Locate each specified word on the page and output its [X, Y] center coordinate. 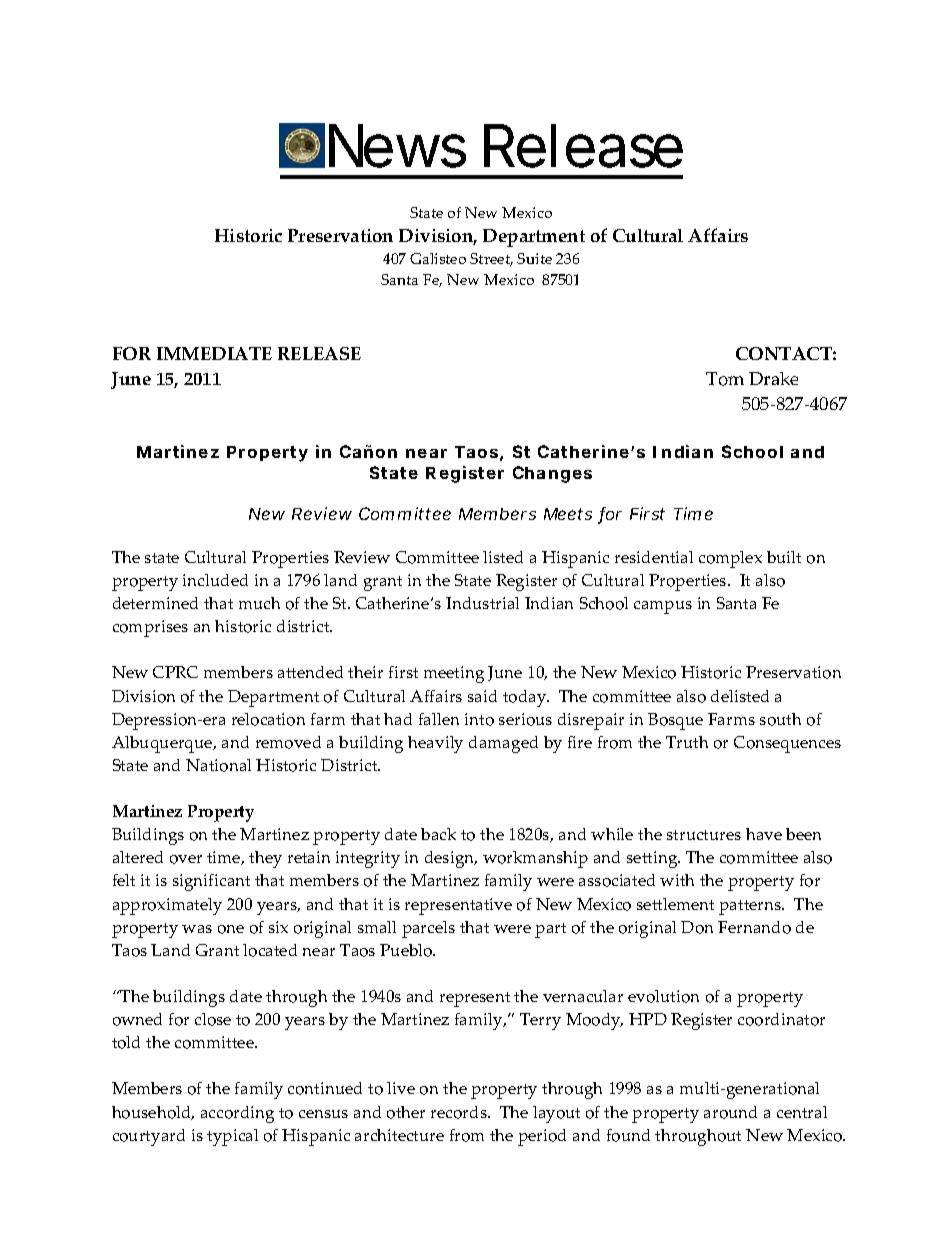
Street [491, 259]
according [237, 1114]
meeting [454, 674]
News [397, 146]
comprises [150, 628]
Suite [534, 258]
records [460, 1112]
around [730, 1112]
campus [663, 607]
